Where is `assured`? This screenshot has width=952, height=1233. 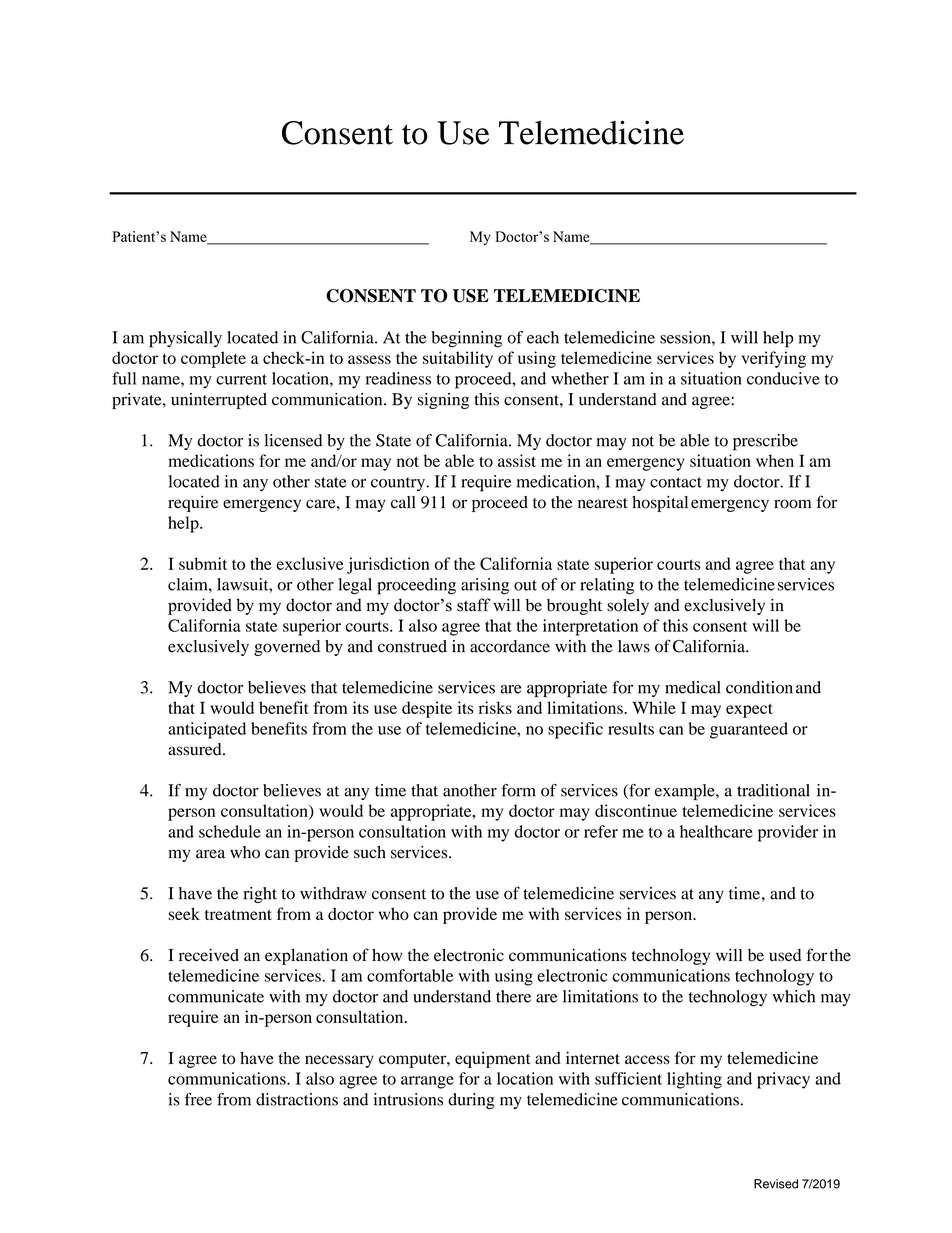 assured is located at coordinates (196, 749).
